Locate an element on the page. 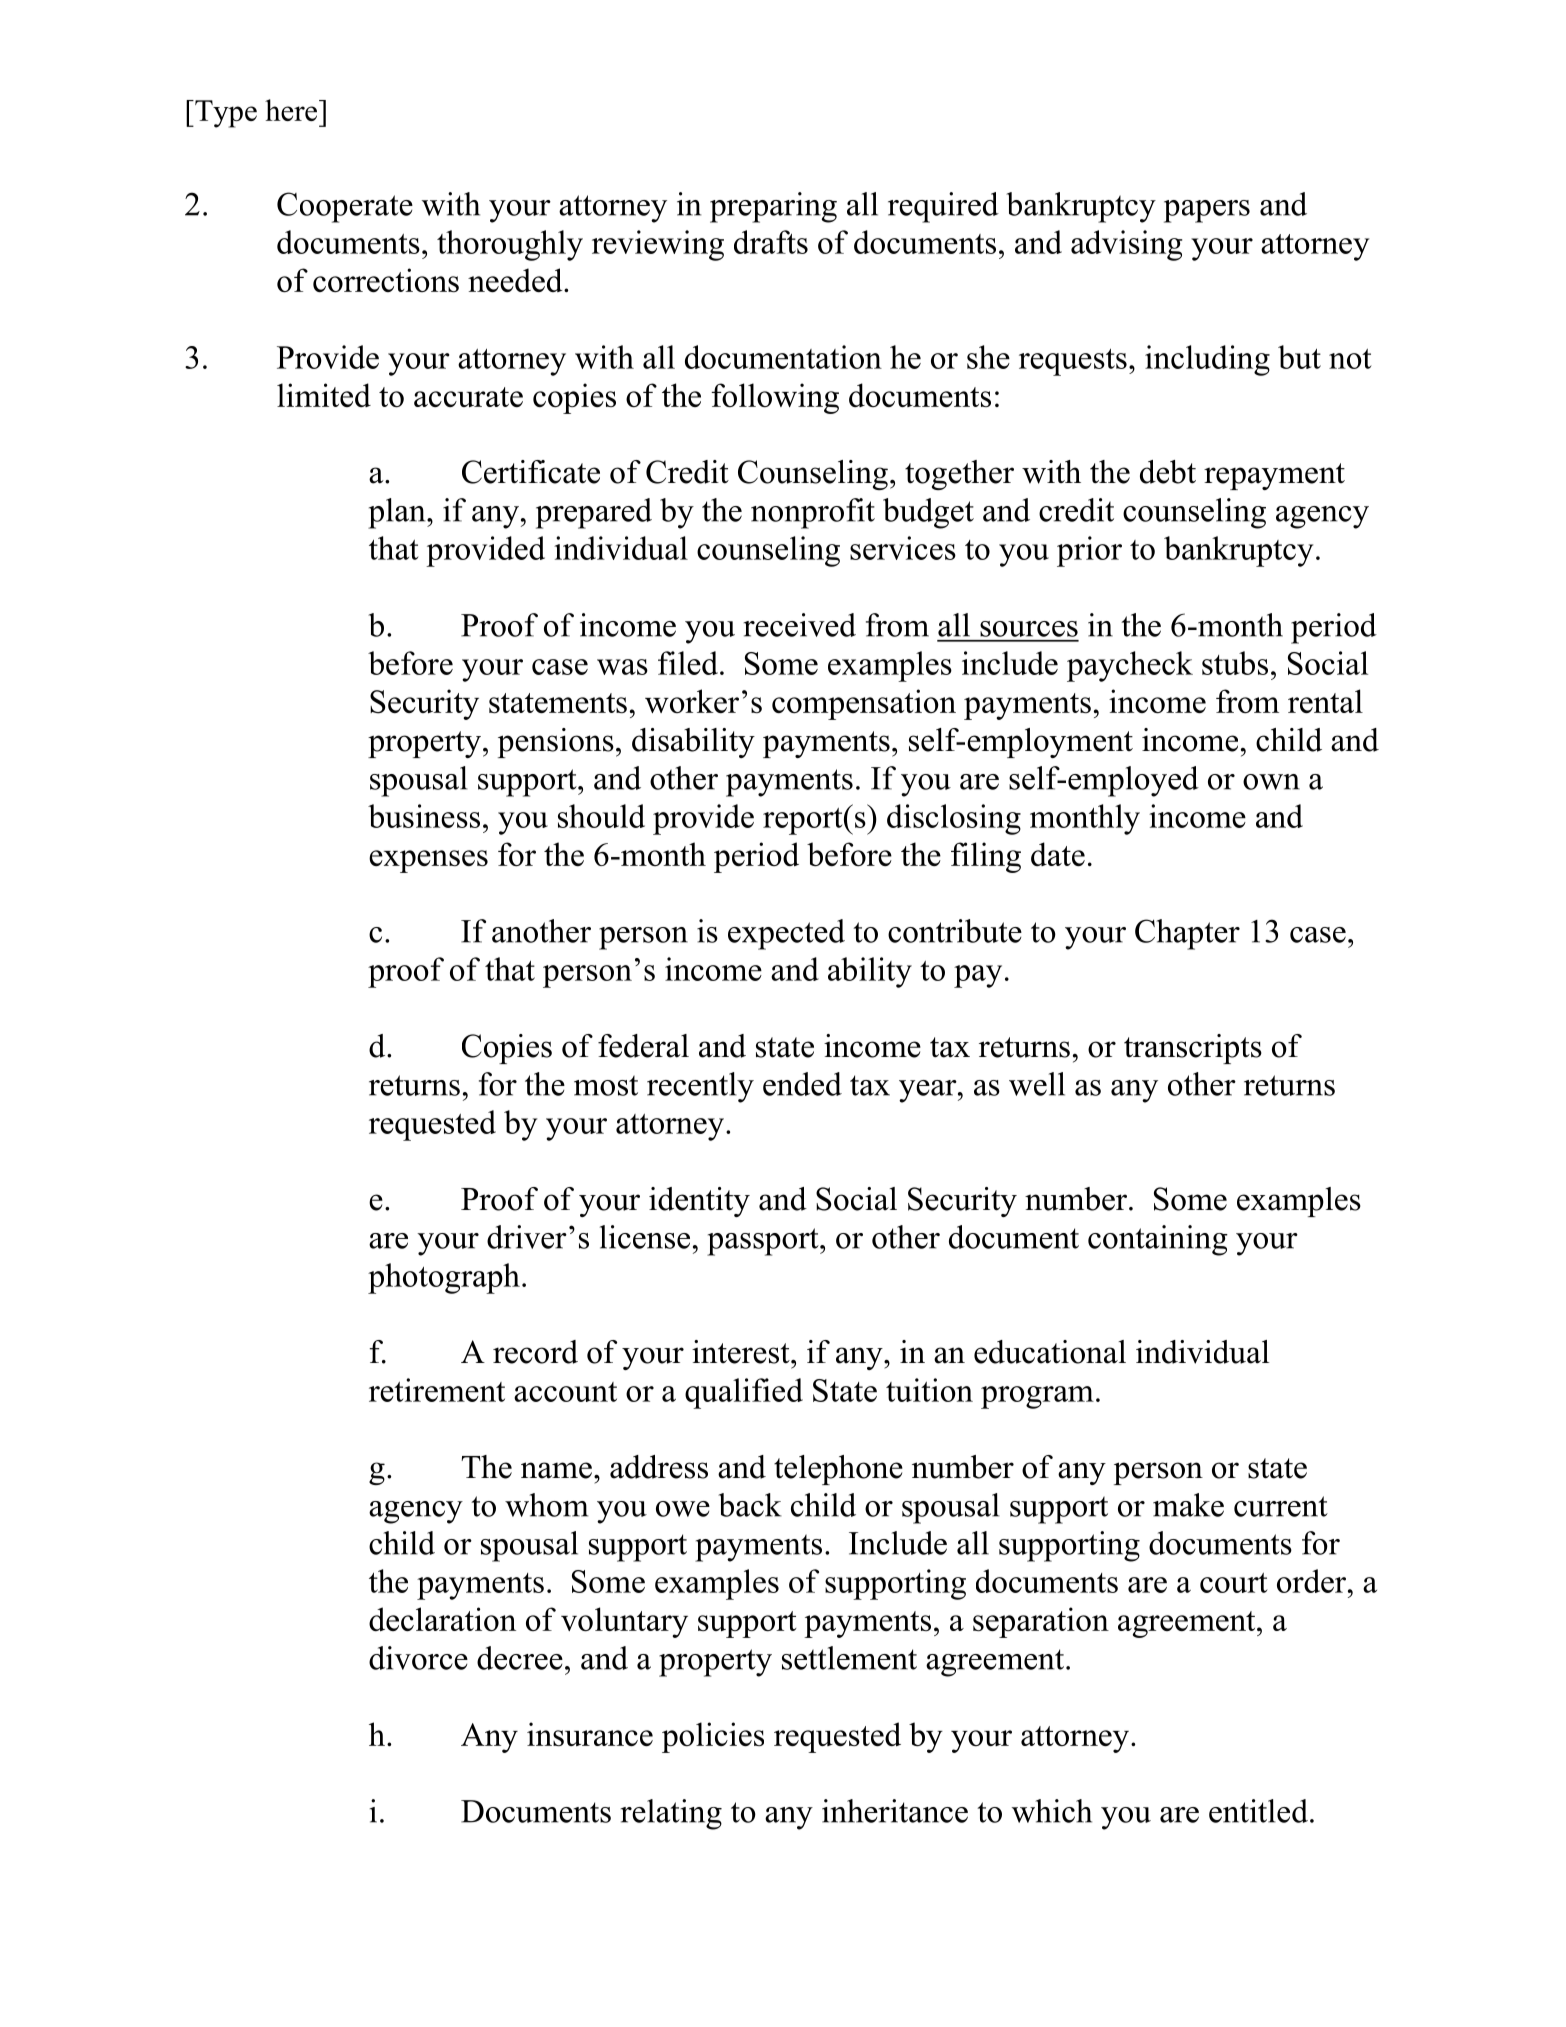 Image resolution: width=1566 pixels, height=2027 pixels. plan is located at coordinates (398, 513).
